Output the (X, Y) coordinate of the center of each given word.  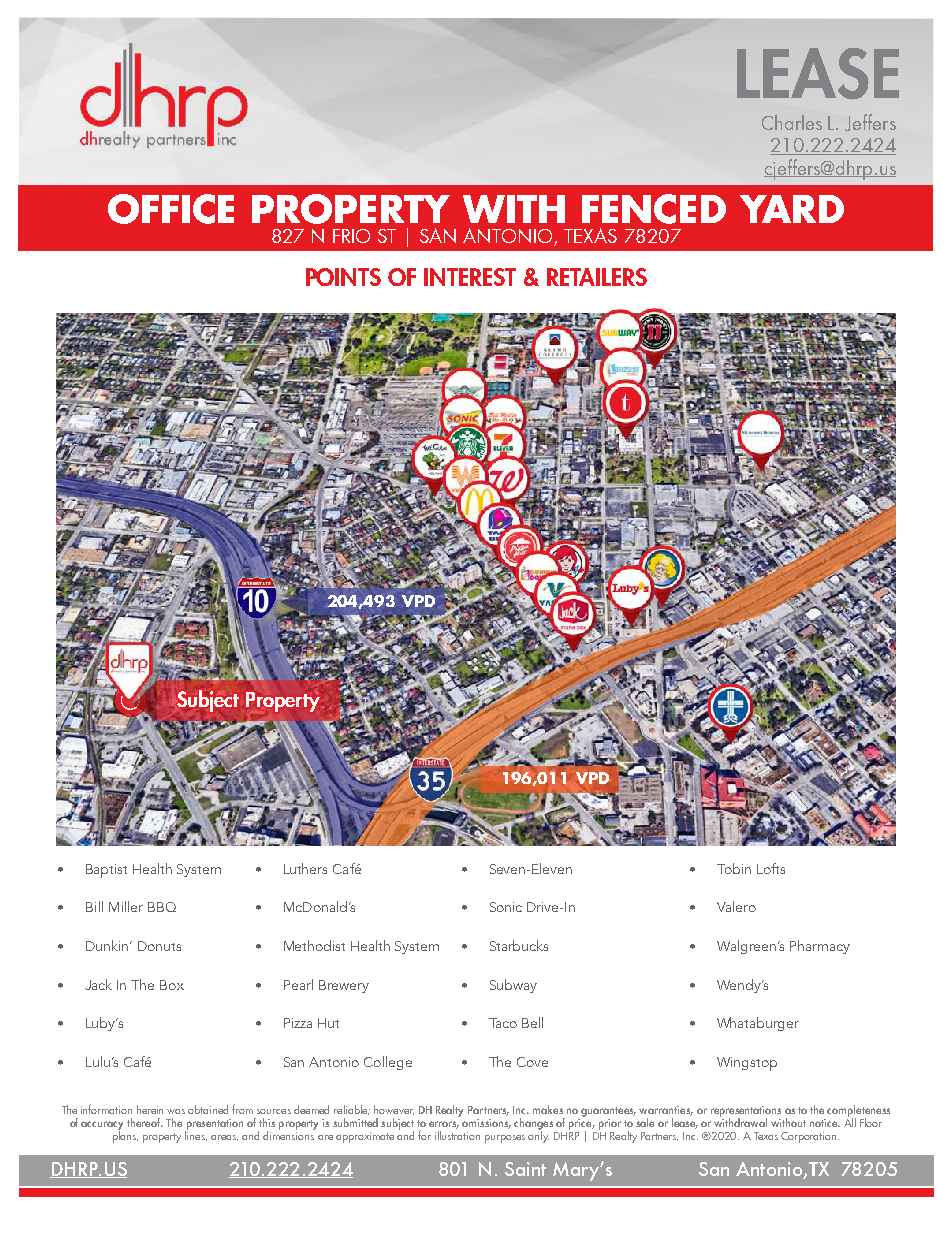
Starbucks (519, 945)
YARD (792, 209)
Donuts (159, 946)
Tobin (734, 868)
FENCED (654, 209)
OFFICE (171, 209)
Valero (736, 906)
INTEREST (470, 277)
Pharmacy (820, 947)
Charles (792, 122)
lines (196, 1134)
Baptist (106, 871)
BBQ (162, 907)
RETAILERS (597, 277)
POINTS (343, 277)
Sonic (506, 907)
